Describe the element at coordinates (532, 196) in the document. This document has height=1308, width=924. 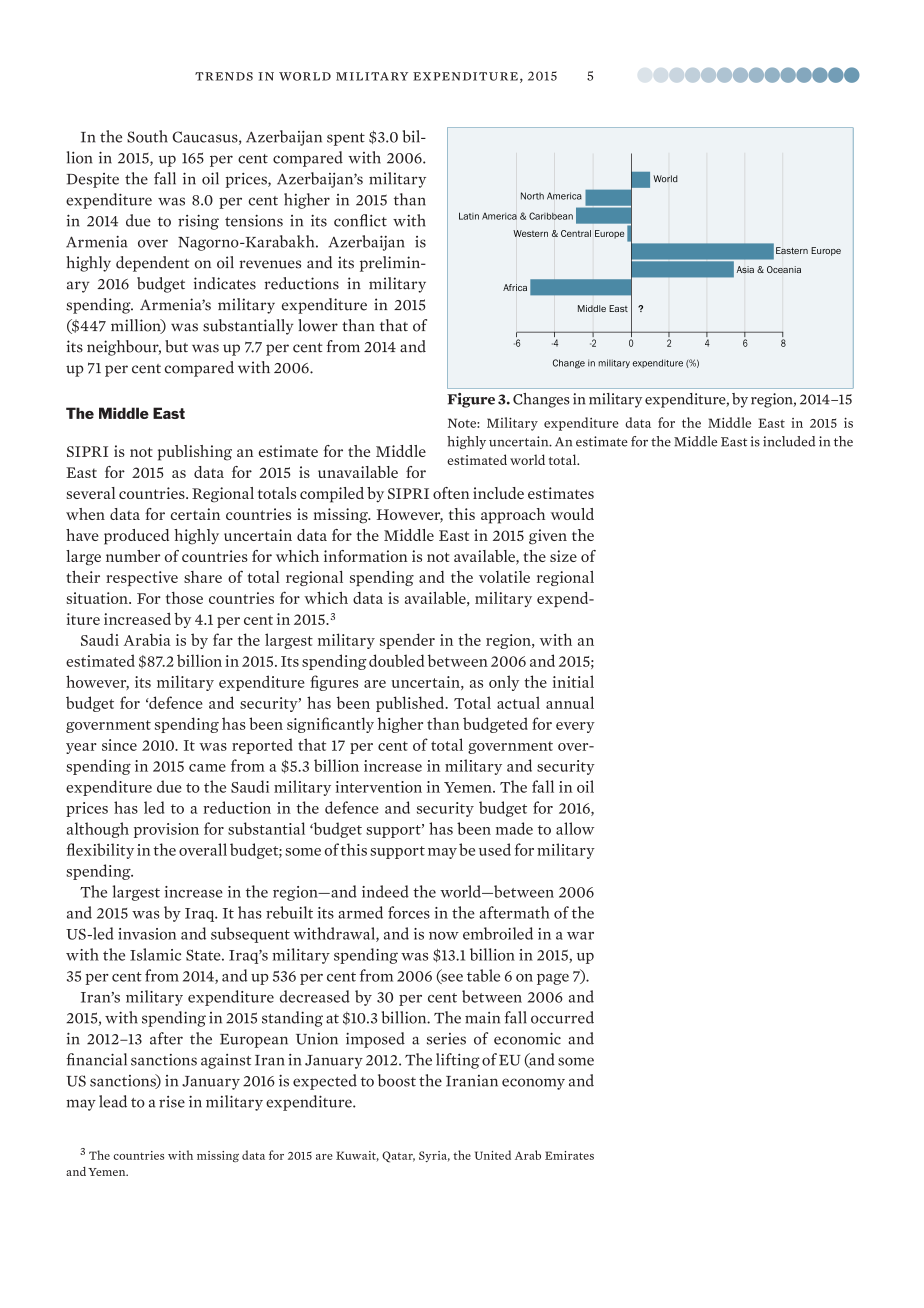
I see `North` at that location.
